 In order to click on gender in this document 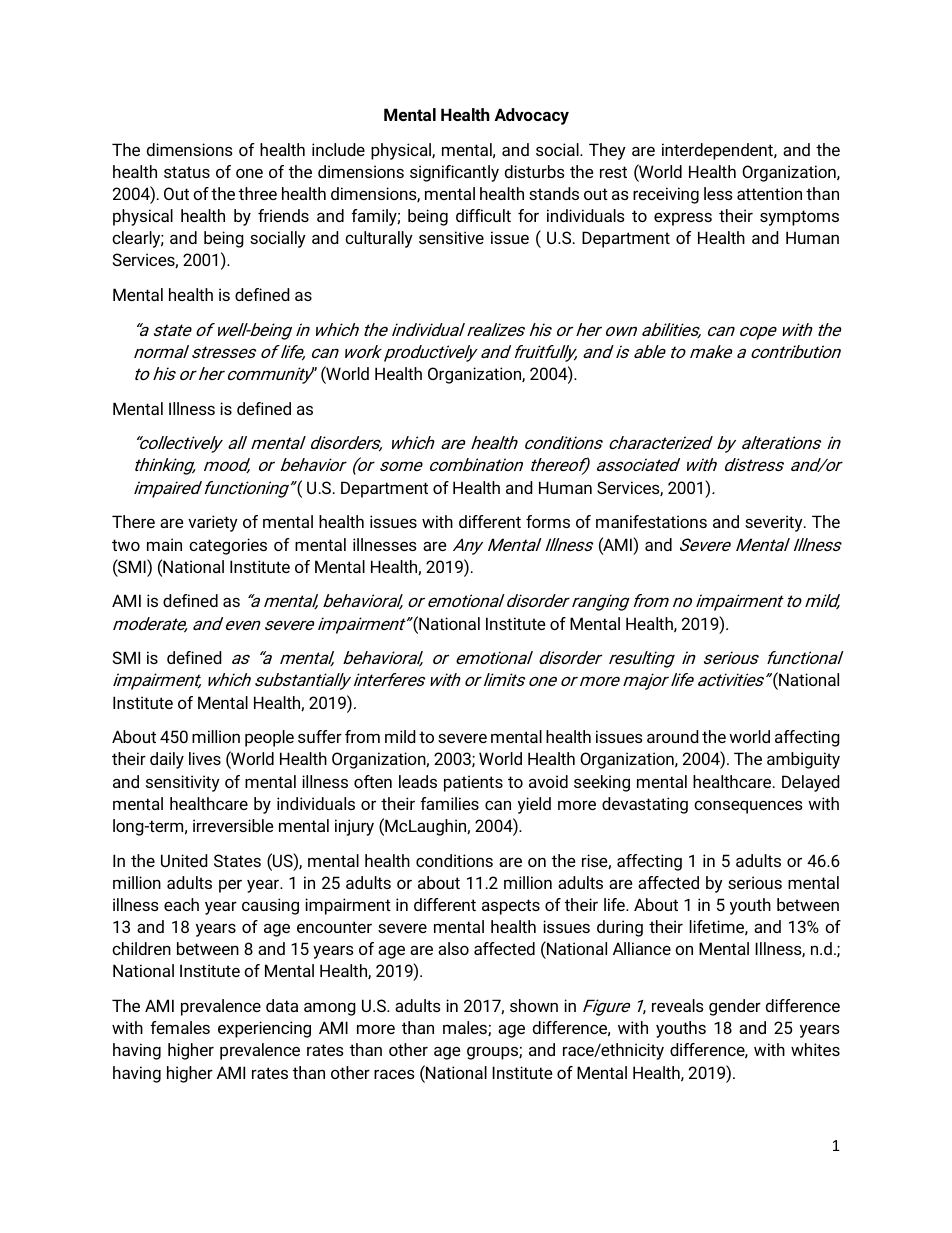, I will do `click(735, 1007)`.
